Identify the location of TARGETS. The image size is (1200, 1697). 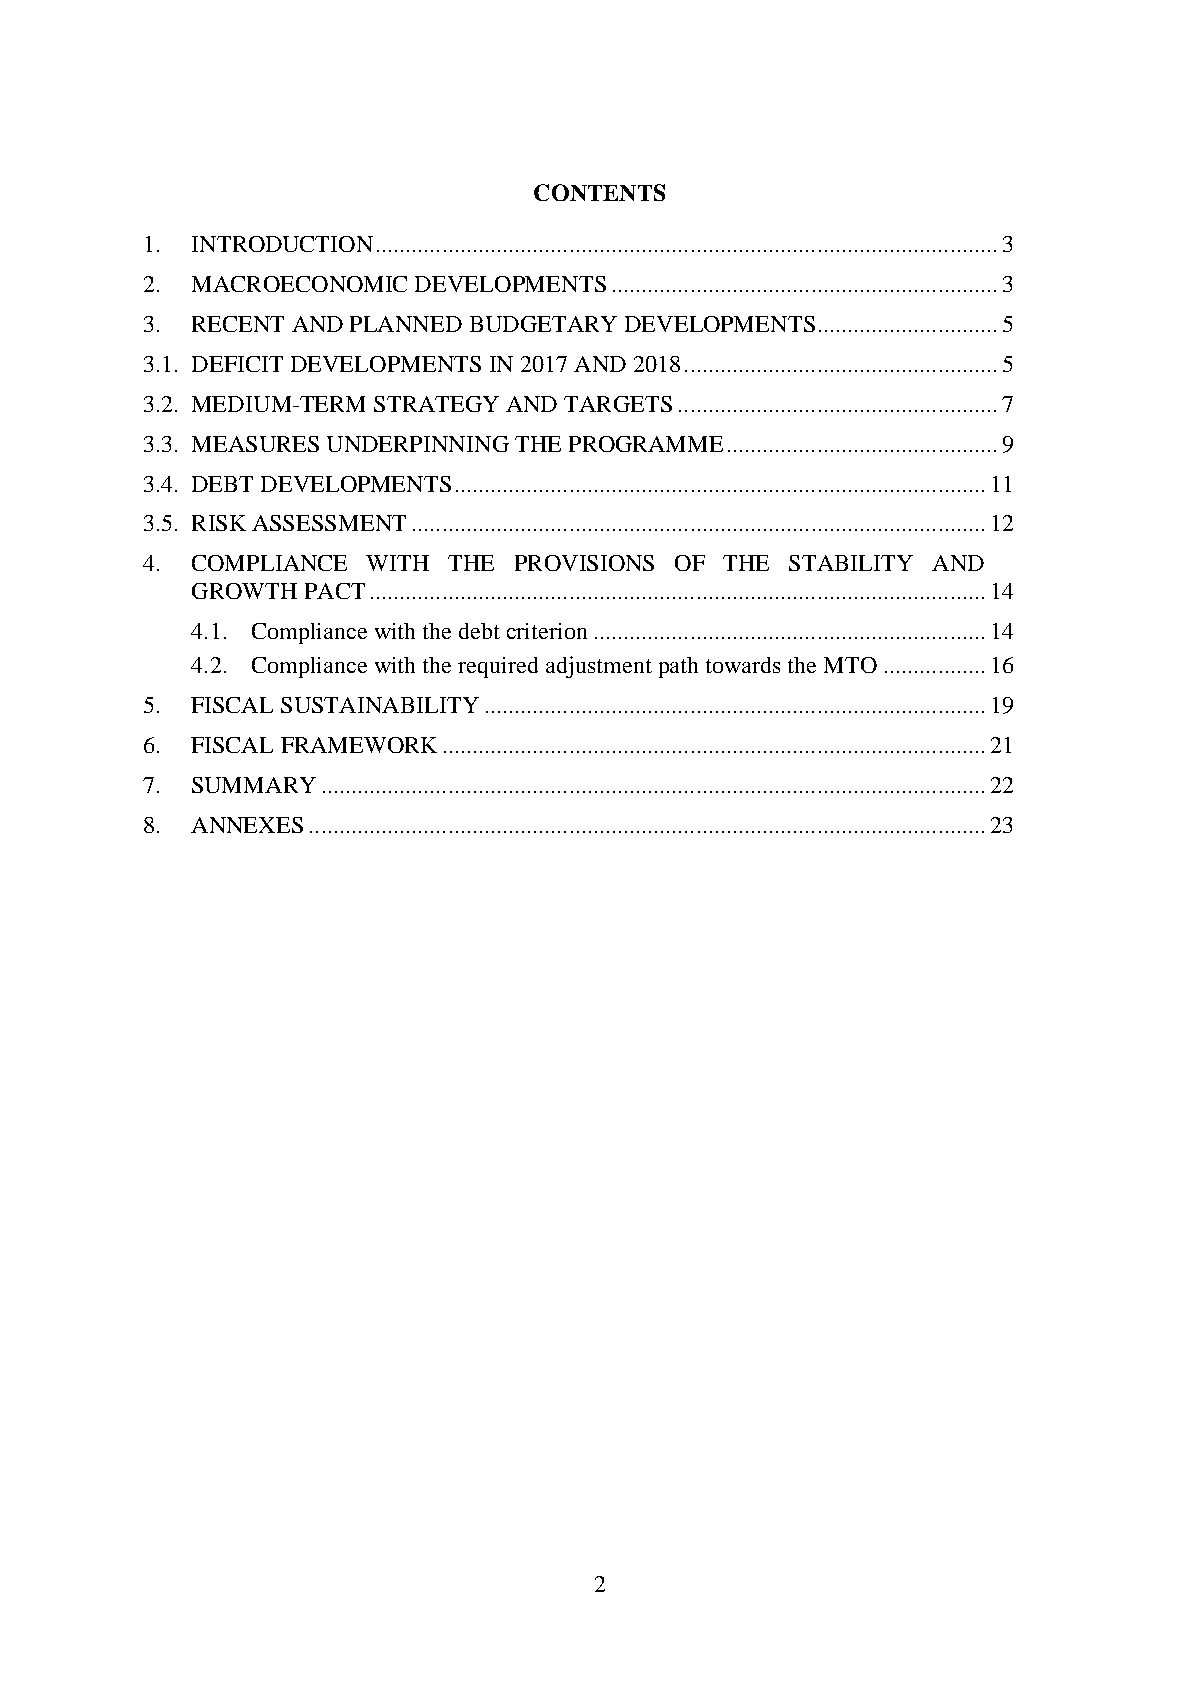
(618, 404).
